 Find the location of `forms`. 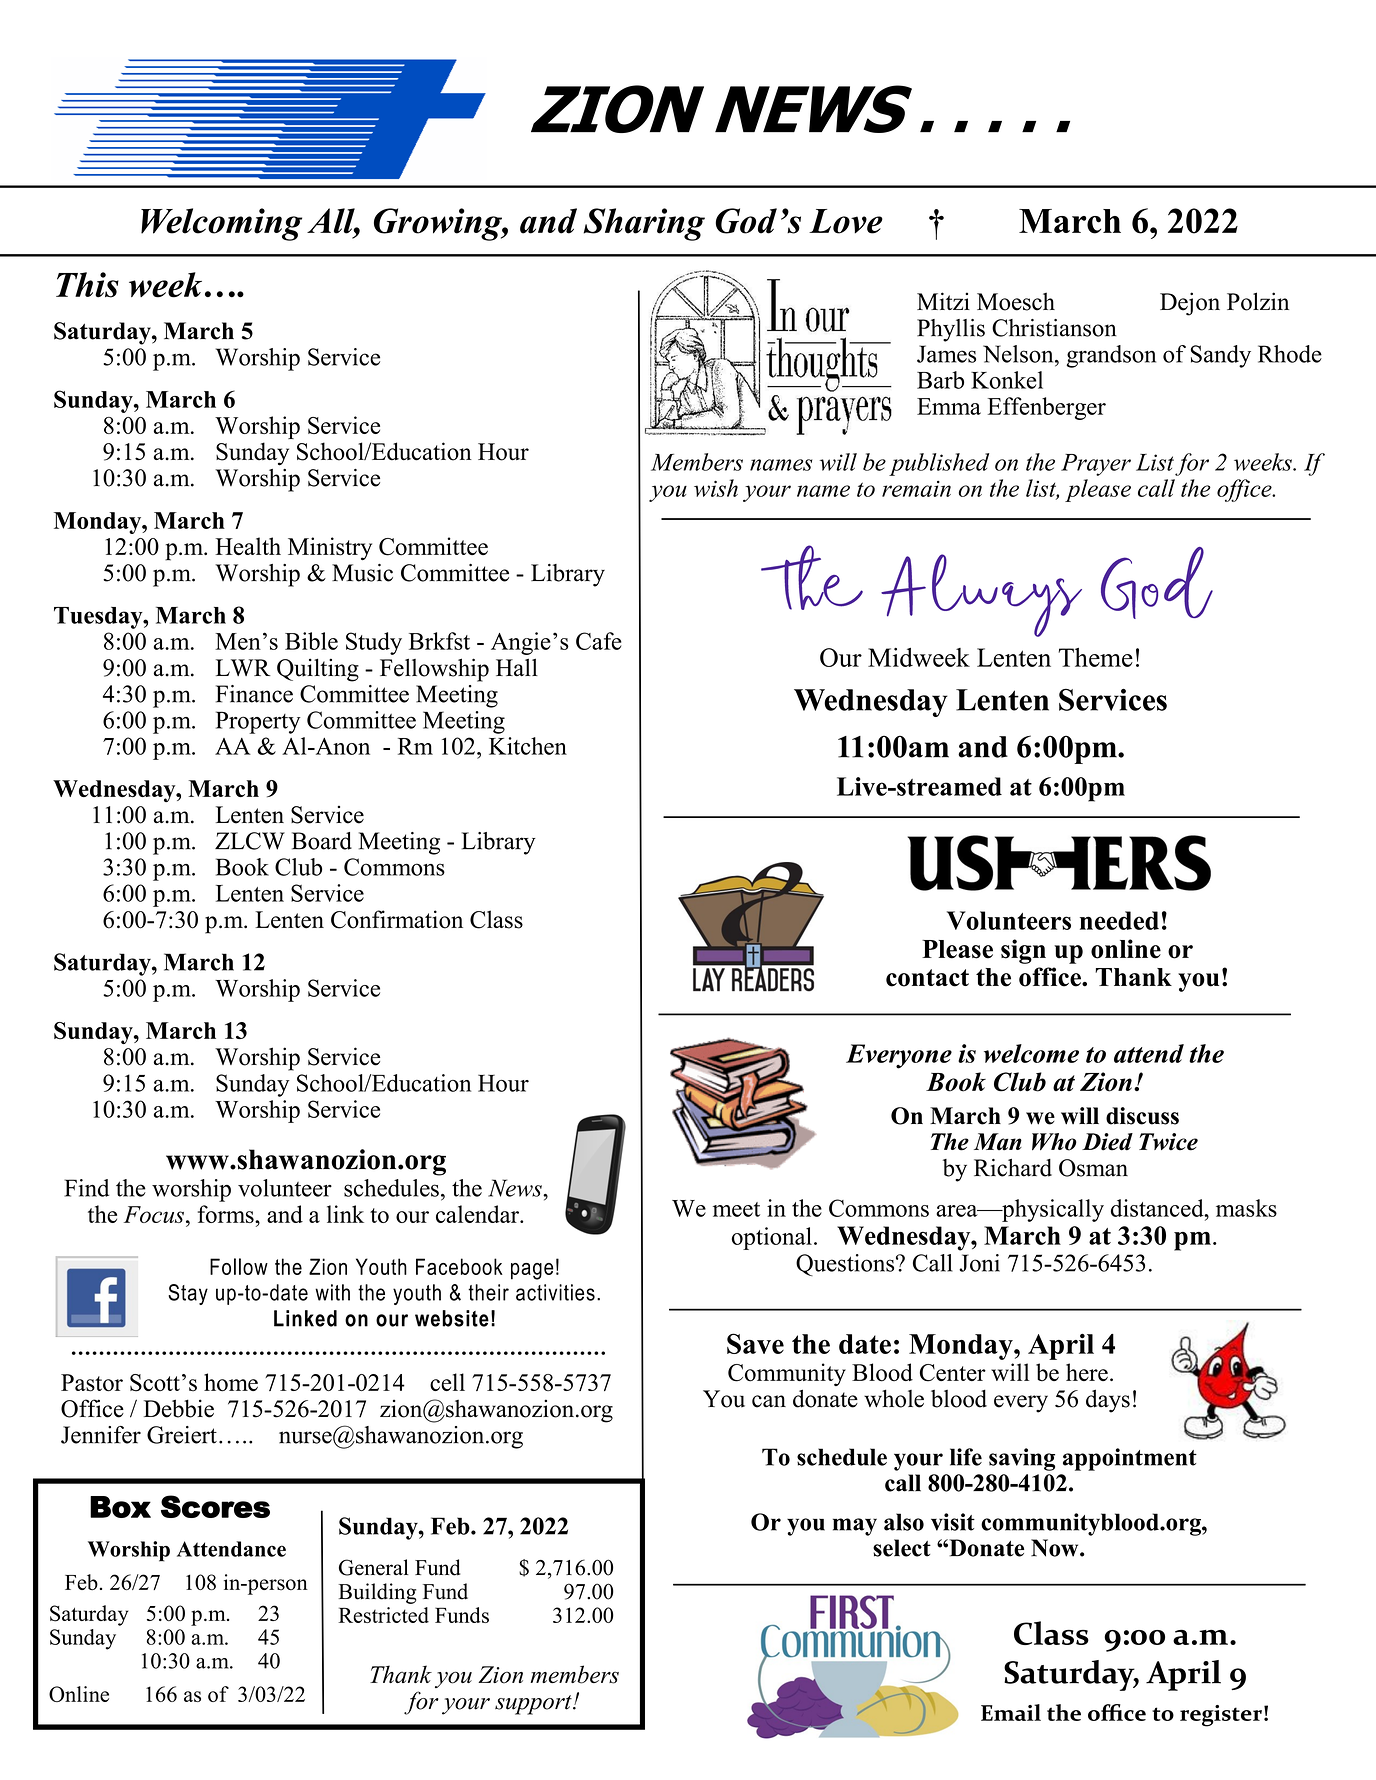

forms is located at coordinates (227, 1214).
